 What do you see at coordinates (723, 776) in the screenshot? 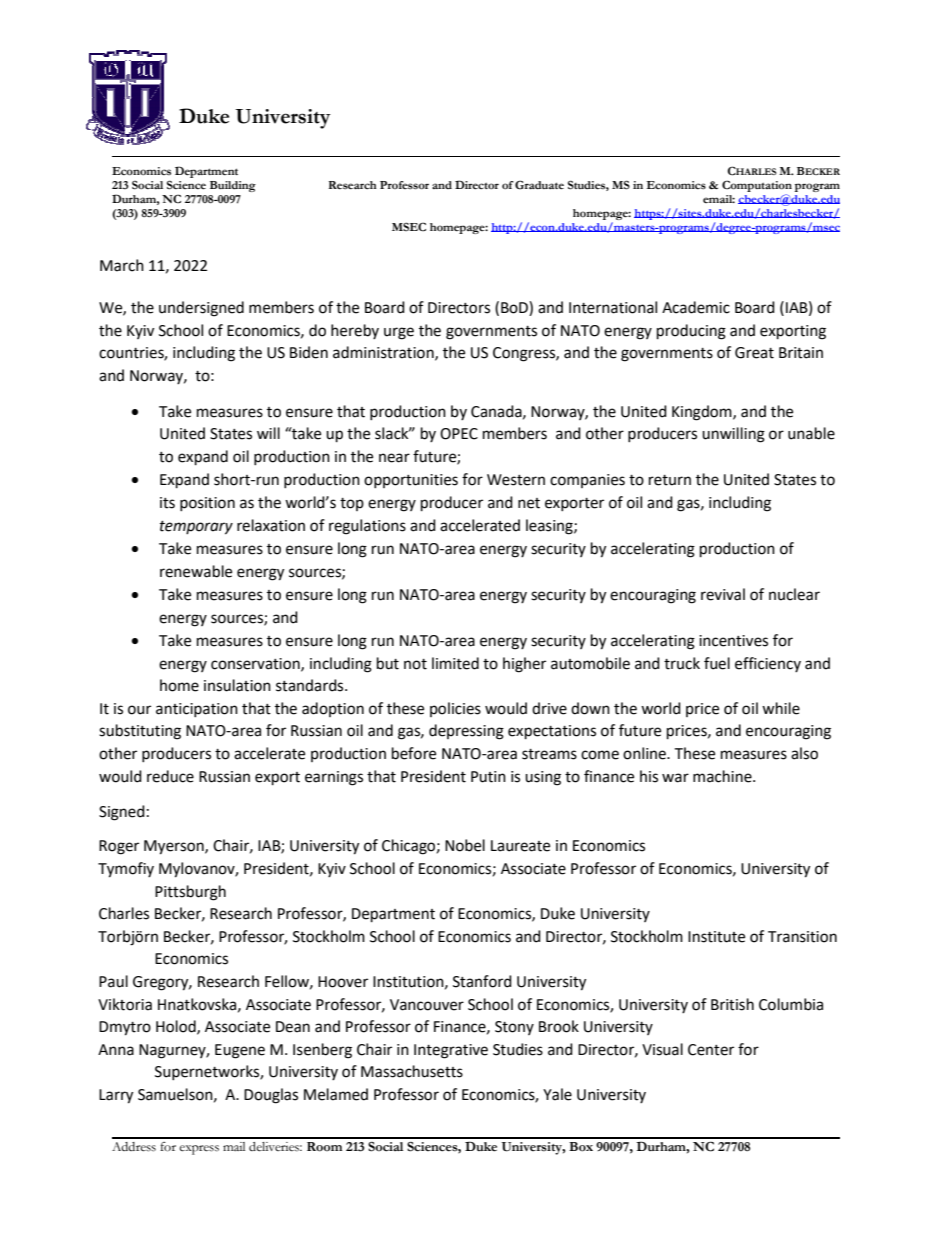
I see `machine` at bounding box center [723, 776].
